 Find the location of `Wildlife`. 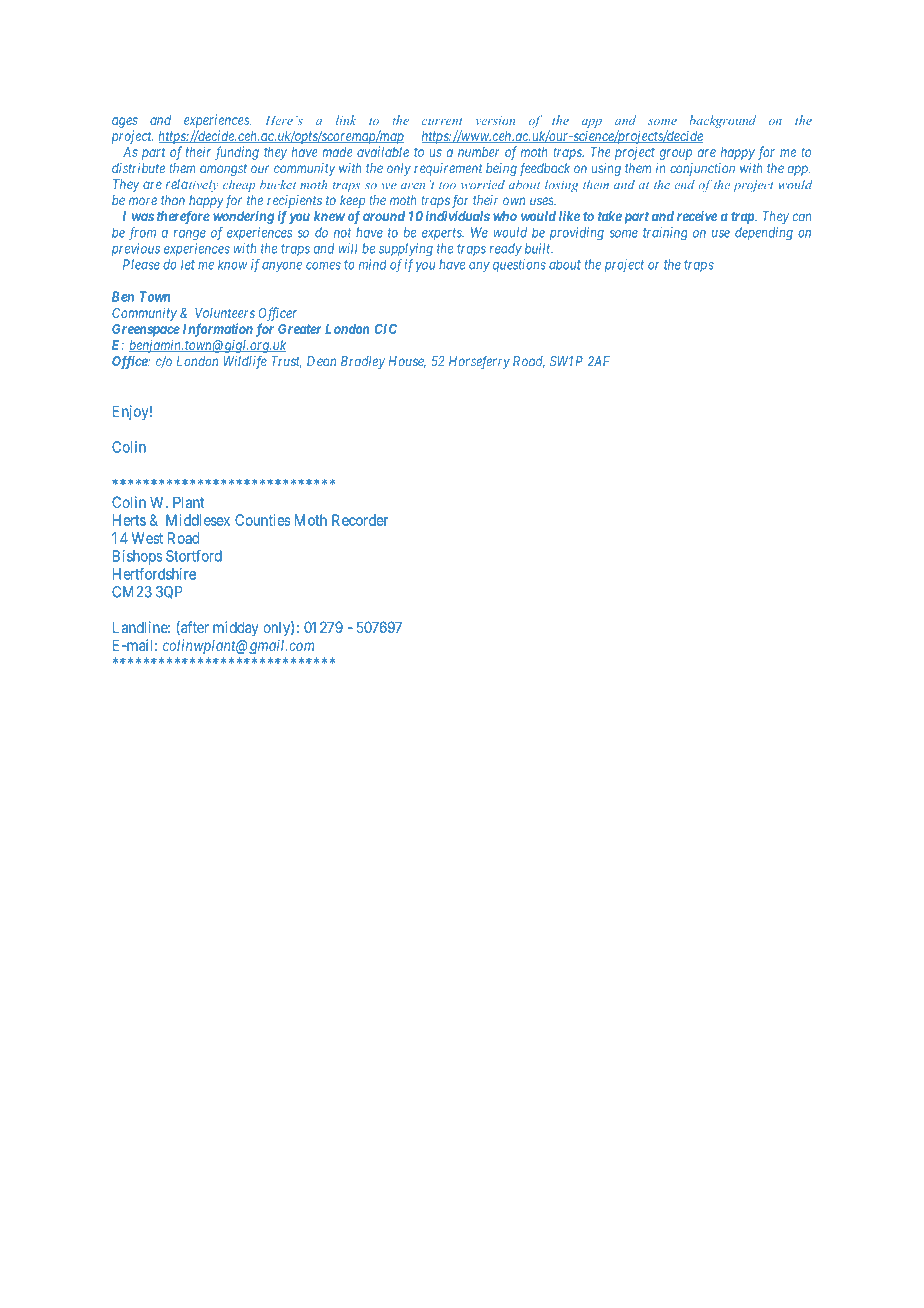

Wildlife is located at coordinates (245, 362).
